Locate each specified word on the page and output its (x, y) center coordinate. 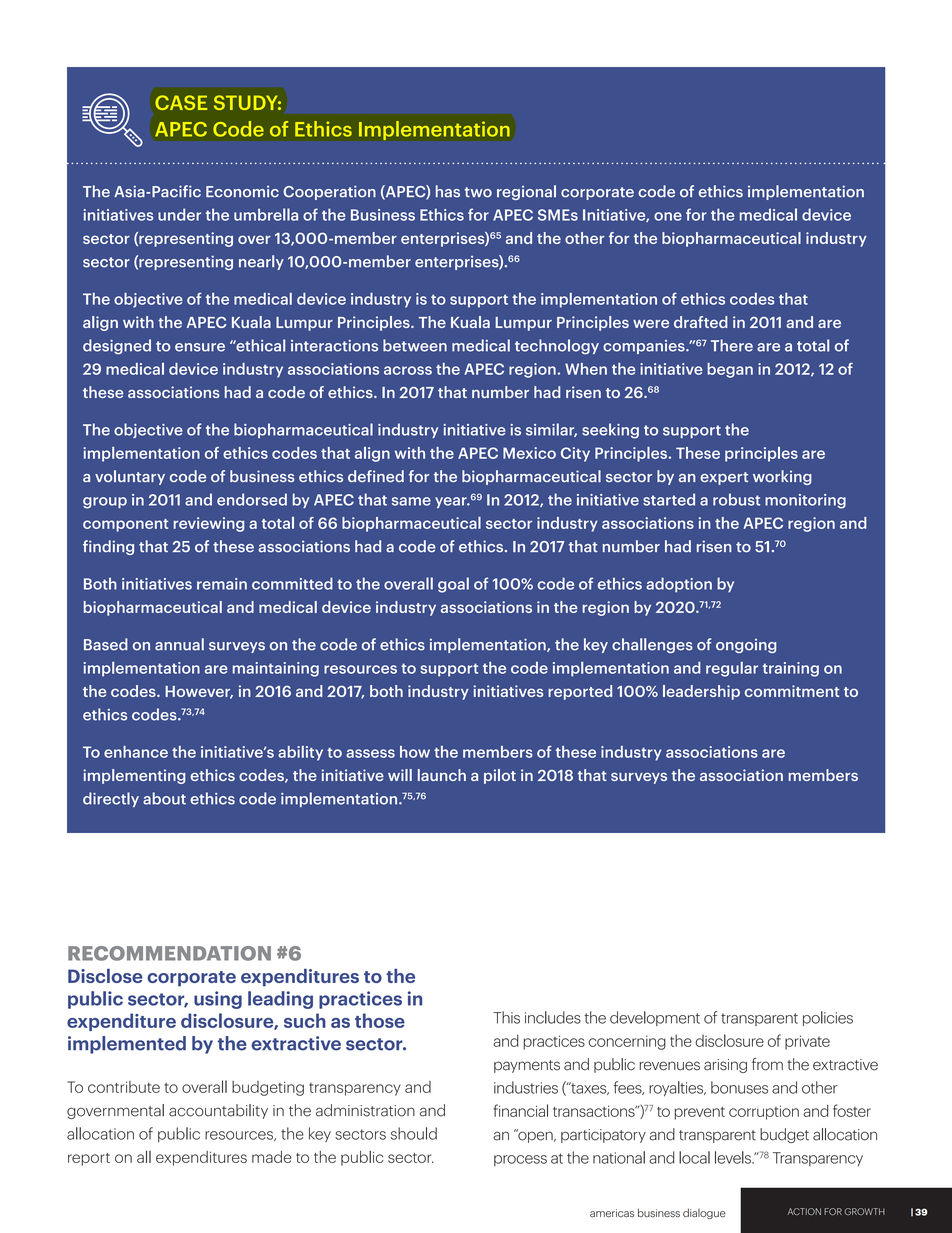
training (791, 669)
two (478, 192)
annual (179, 644)
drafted (701, 322)
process (520, 1160)
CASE (181, 102)
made (271, 1157)
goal (453, 585)
